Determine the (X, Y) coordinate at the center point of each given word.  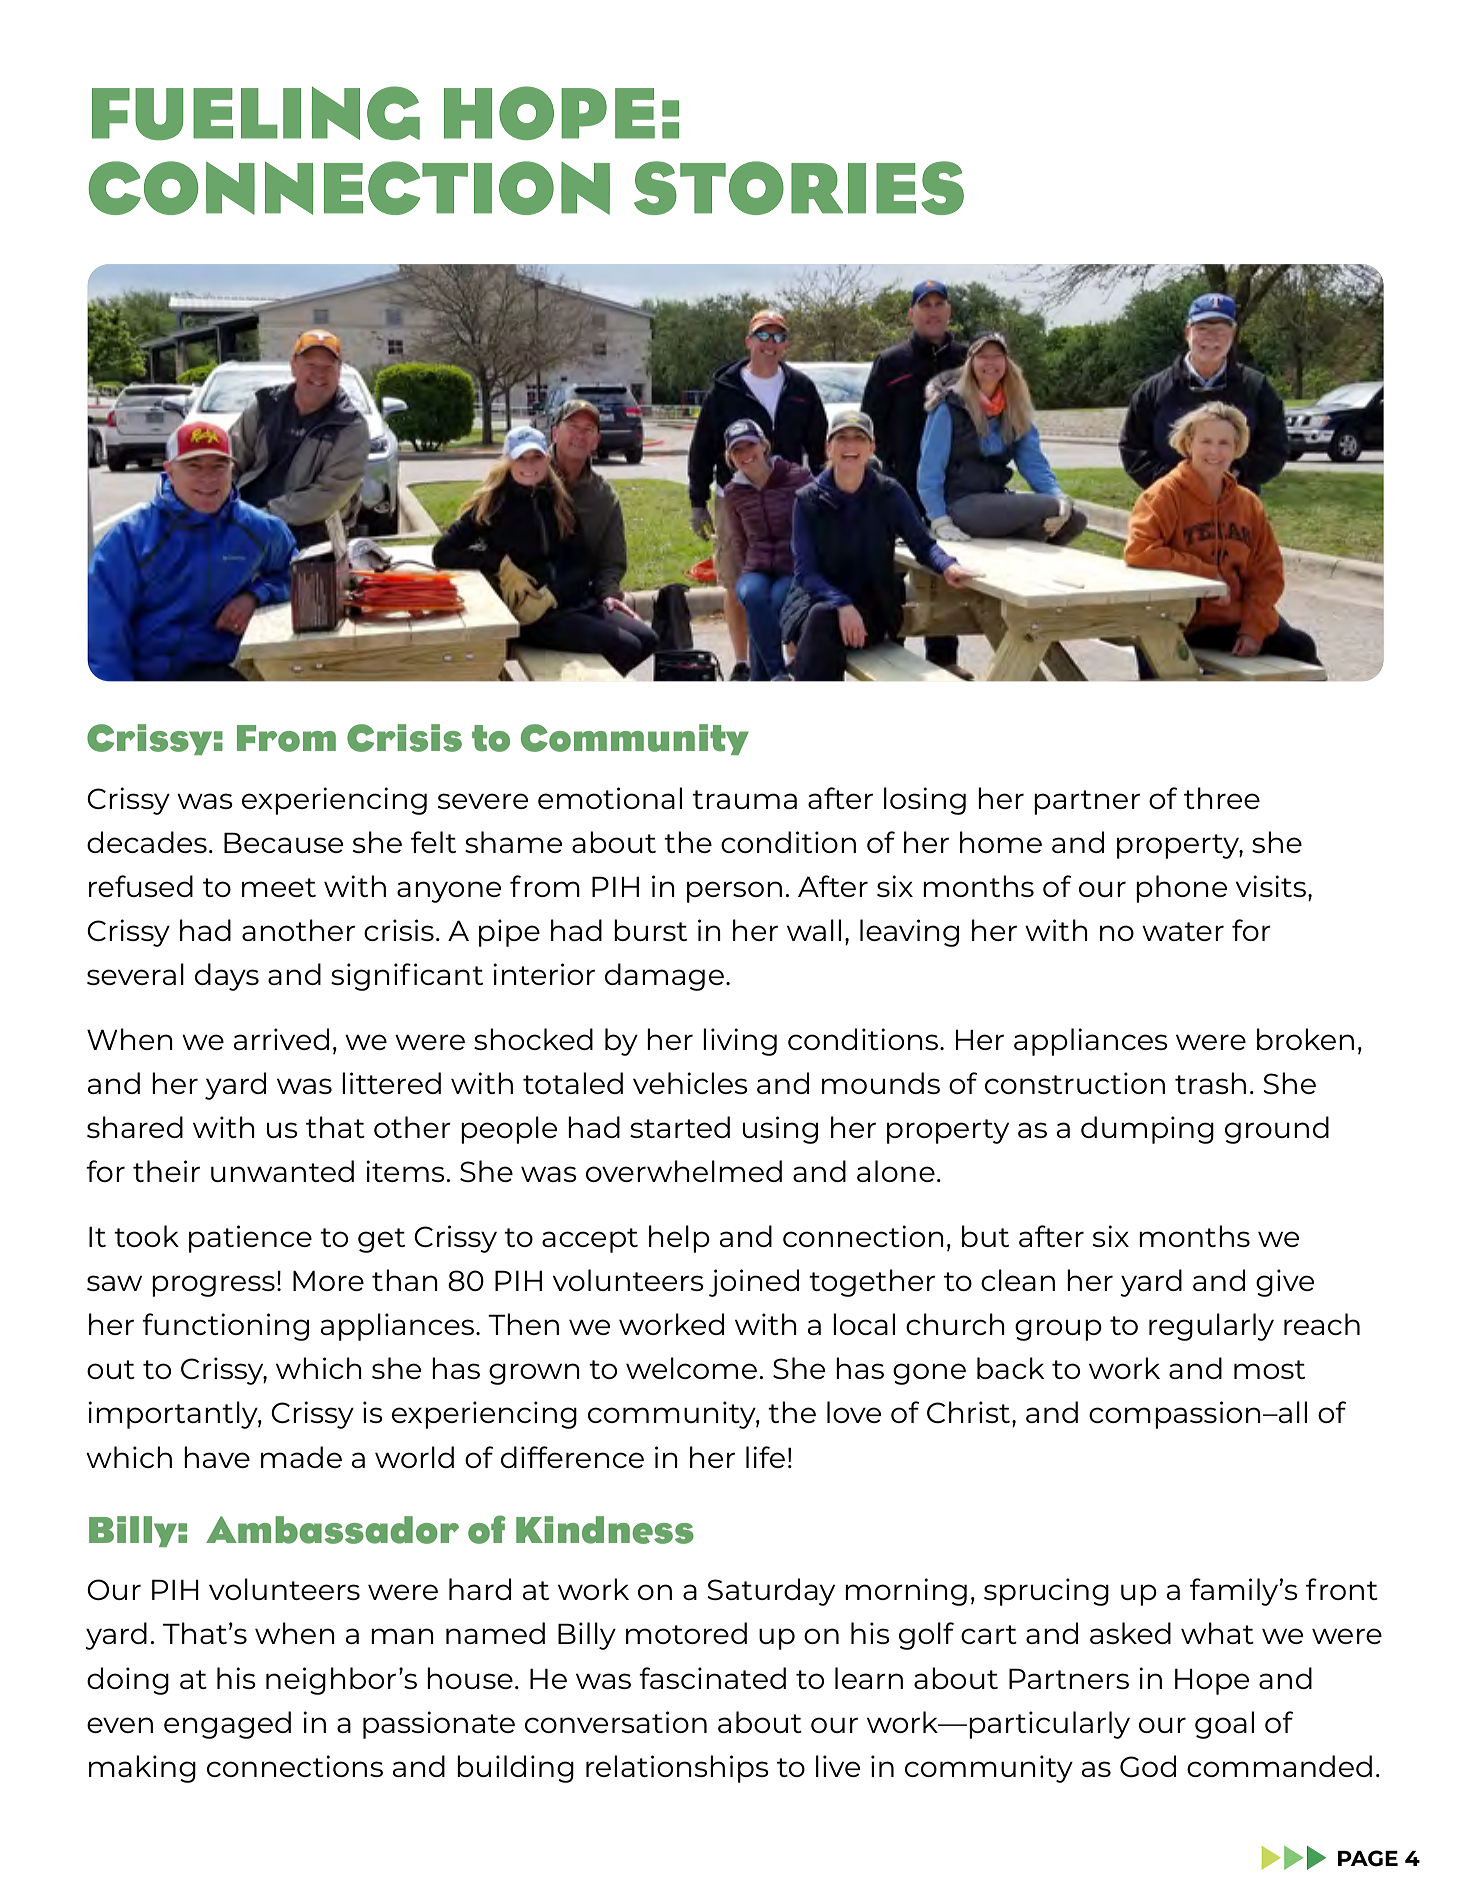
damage (664, 977)
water (1183, 931)
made (301, 1457)
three (1222, 798)
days (227, 977)
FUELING (256, 113)
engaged (227, 1725)
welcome (693, 1368)
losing (925, 801)
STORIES (799, 188)
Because (284, 842)
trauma (744, 799)
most (1269, 1369)
